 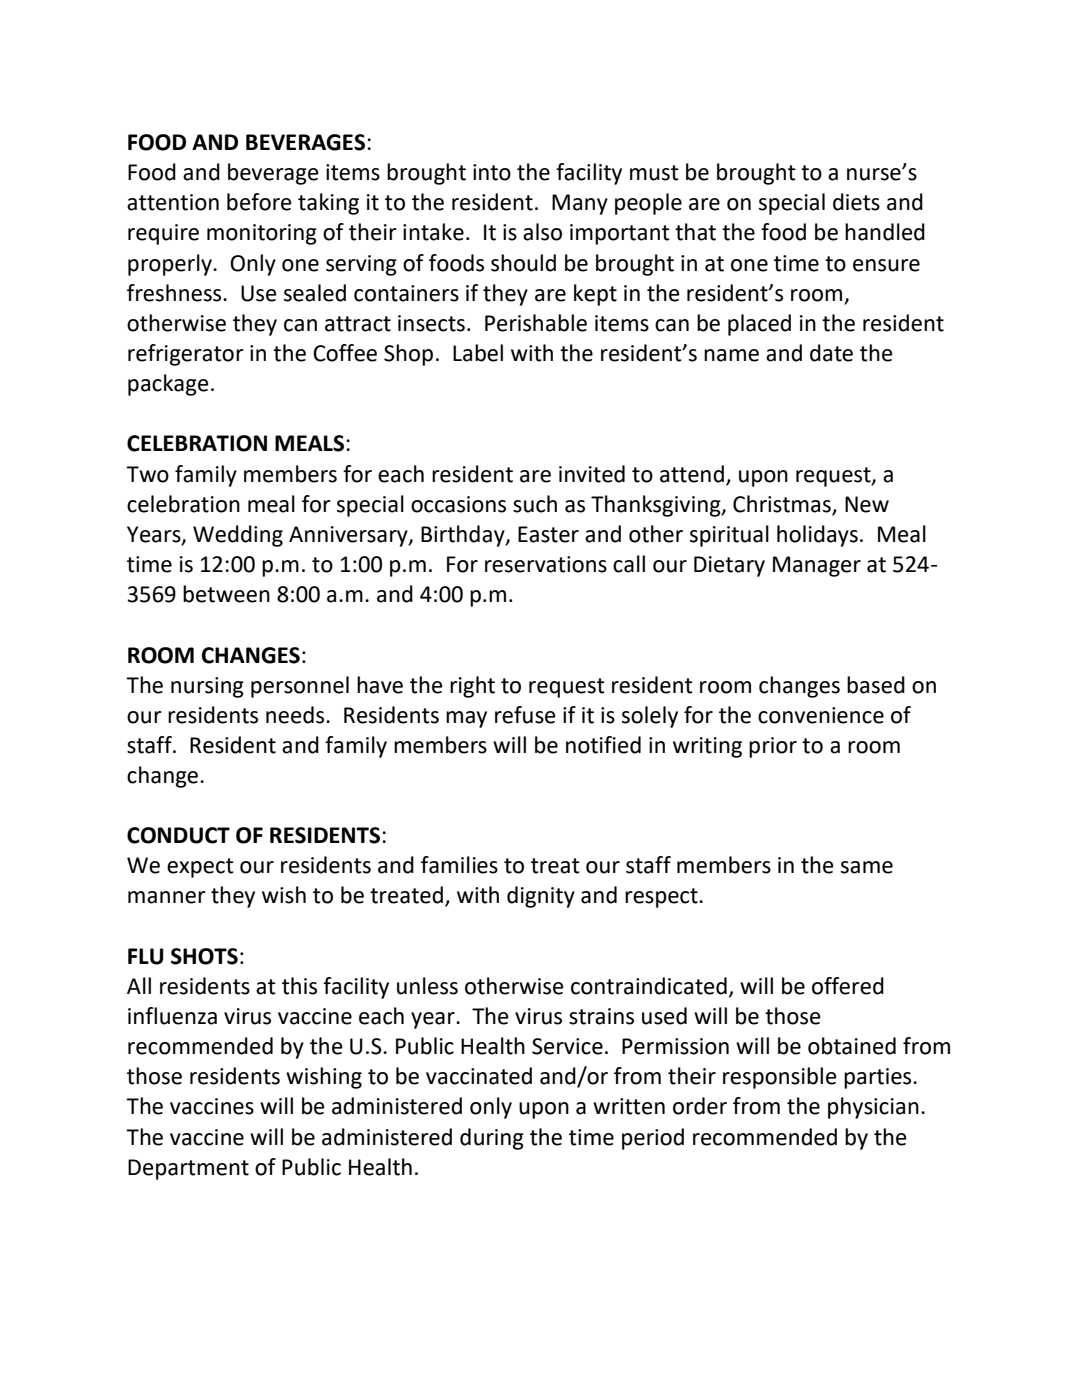 What do you see at coordinates (821, 715) in the screenshot?
I see `convenience` at bounding box center [821, 715].
